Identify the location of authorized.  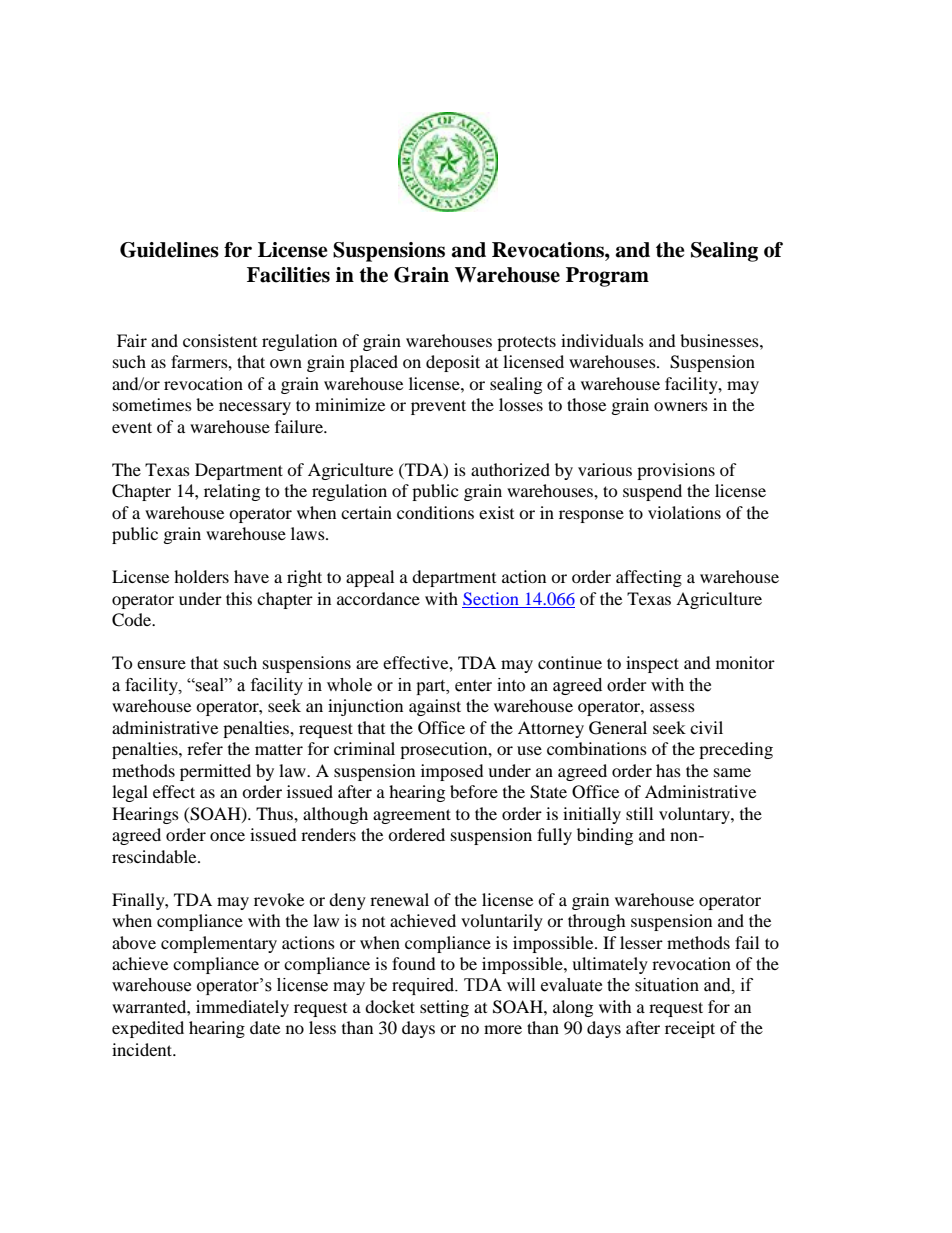
(510, 469).
